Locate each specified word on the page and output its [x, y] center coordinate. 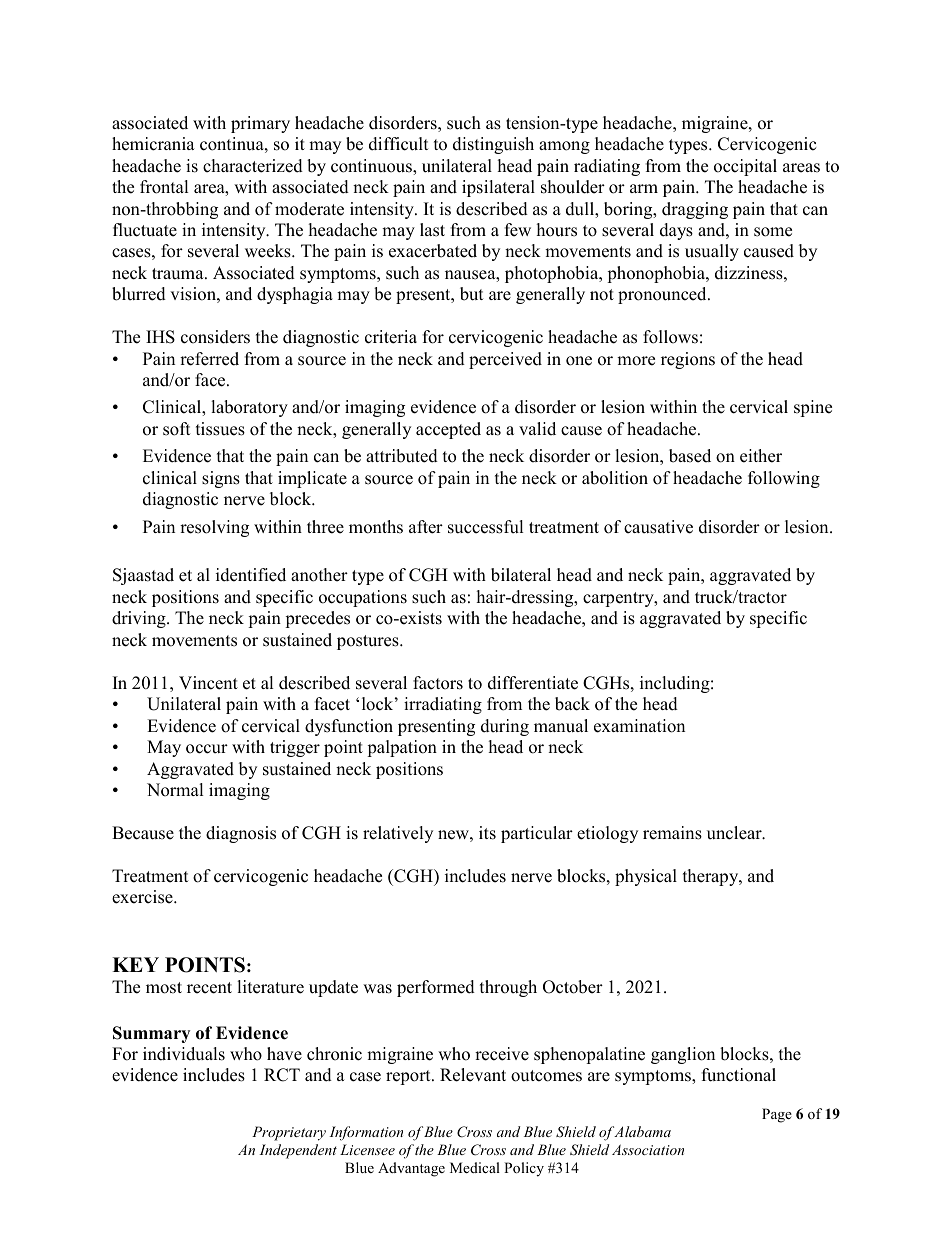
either [761, 456]
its [487, 833]
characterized [253, 166]
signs [221, 479]
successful [486, 527]
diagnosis [241, 834]
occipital [745, 167]
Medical [475, 1167]
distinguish [493, 145]
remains [672, 833]
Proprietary [289, 1133]
